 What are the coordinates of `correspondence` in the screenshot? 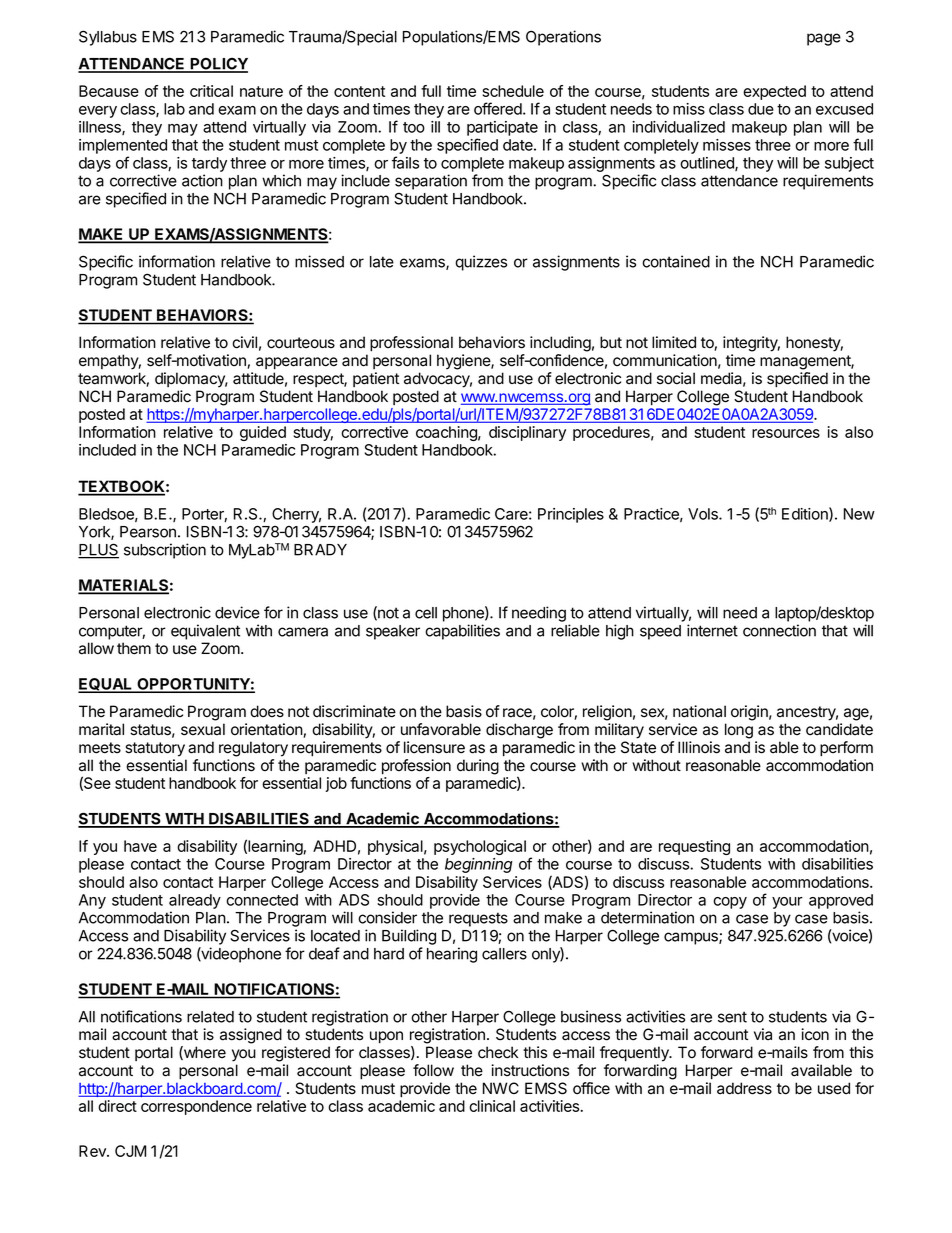 It's located at (196, 1107).
